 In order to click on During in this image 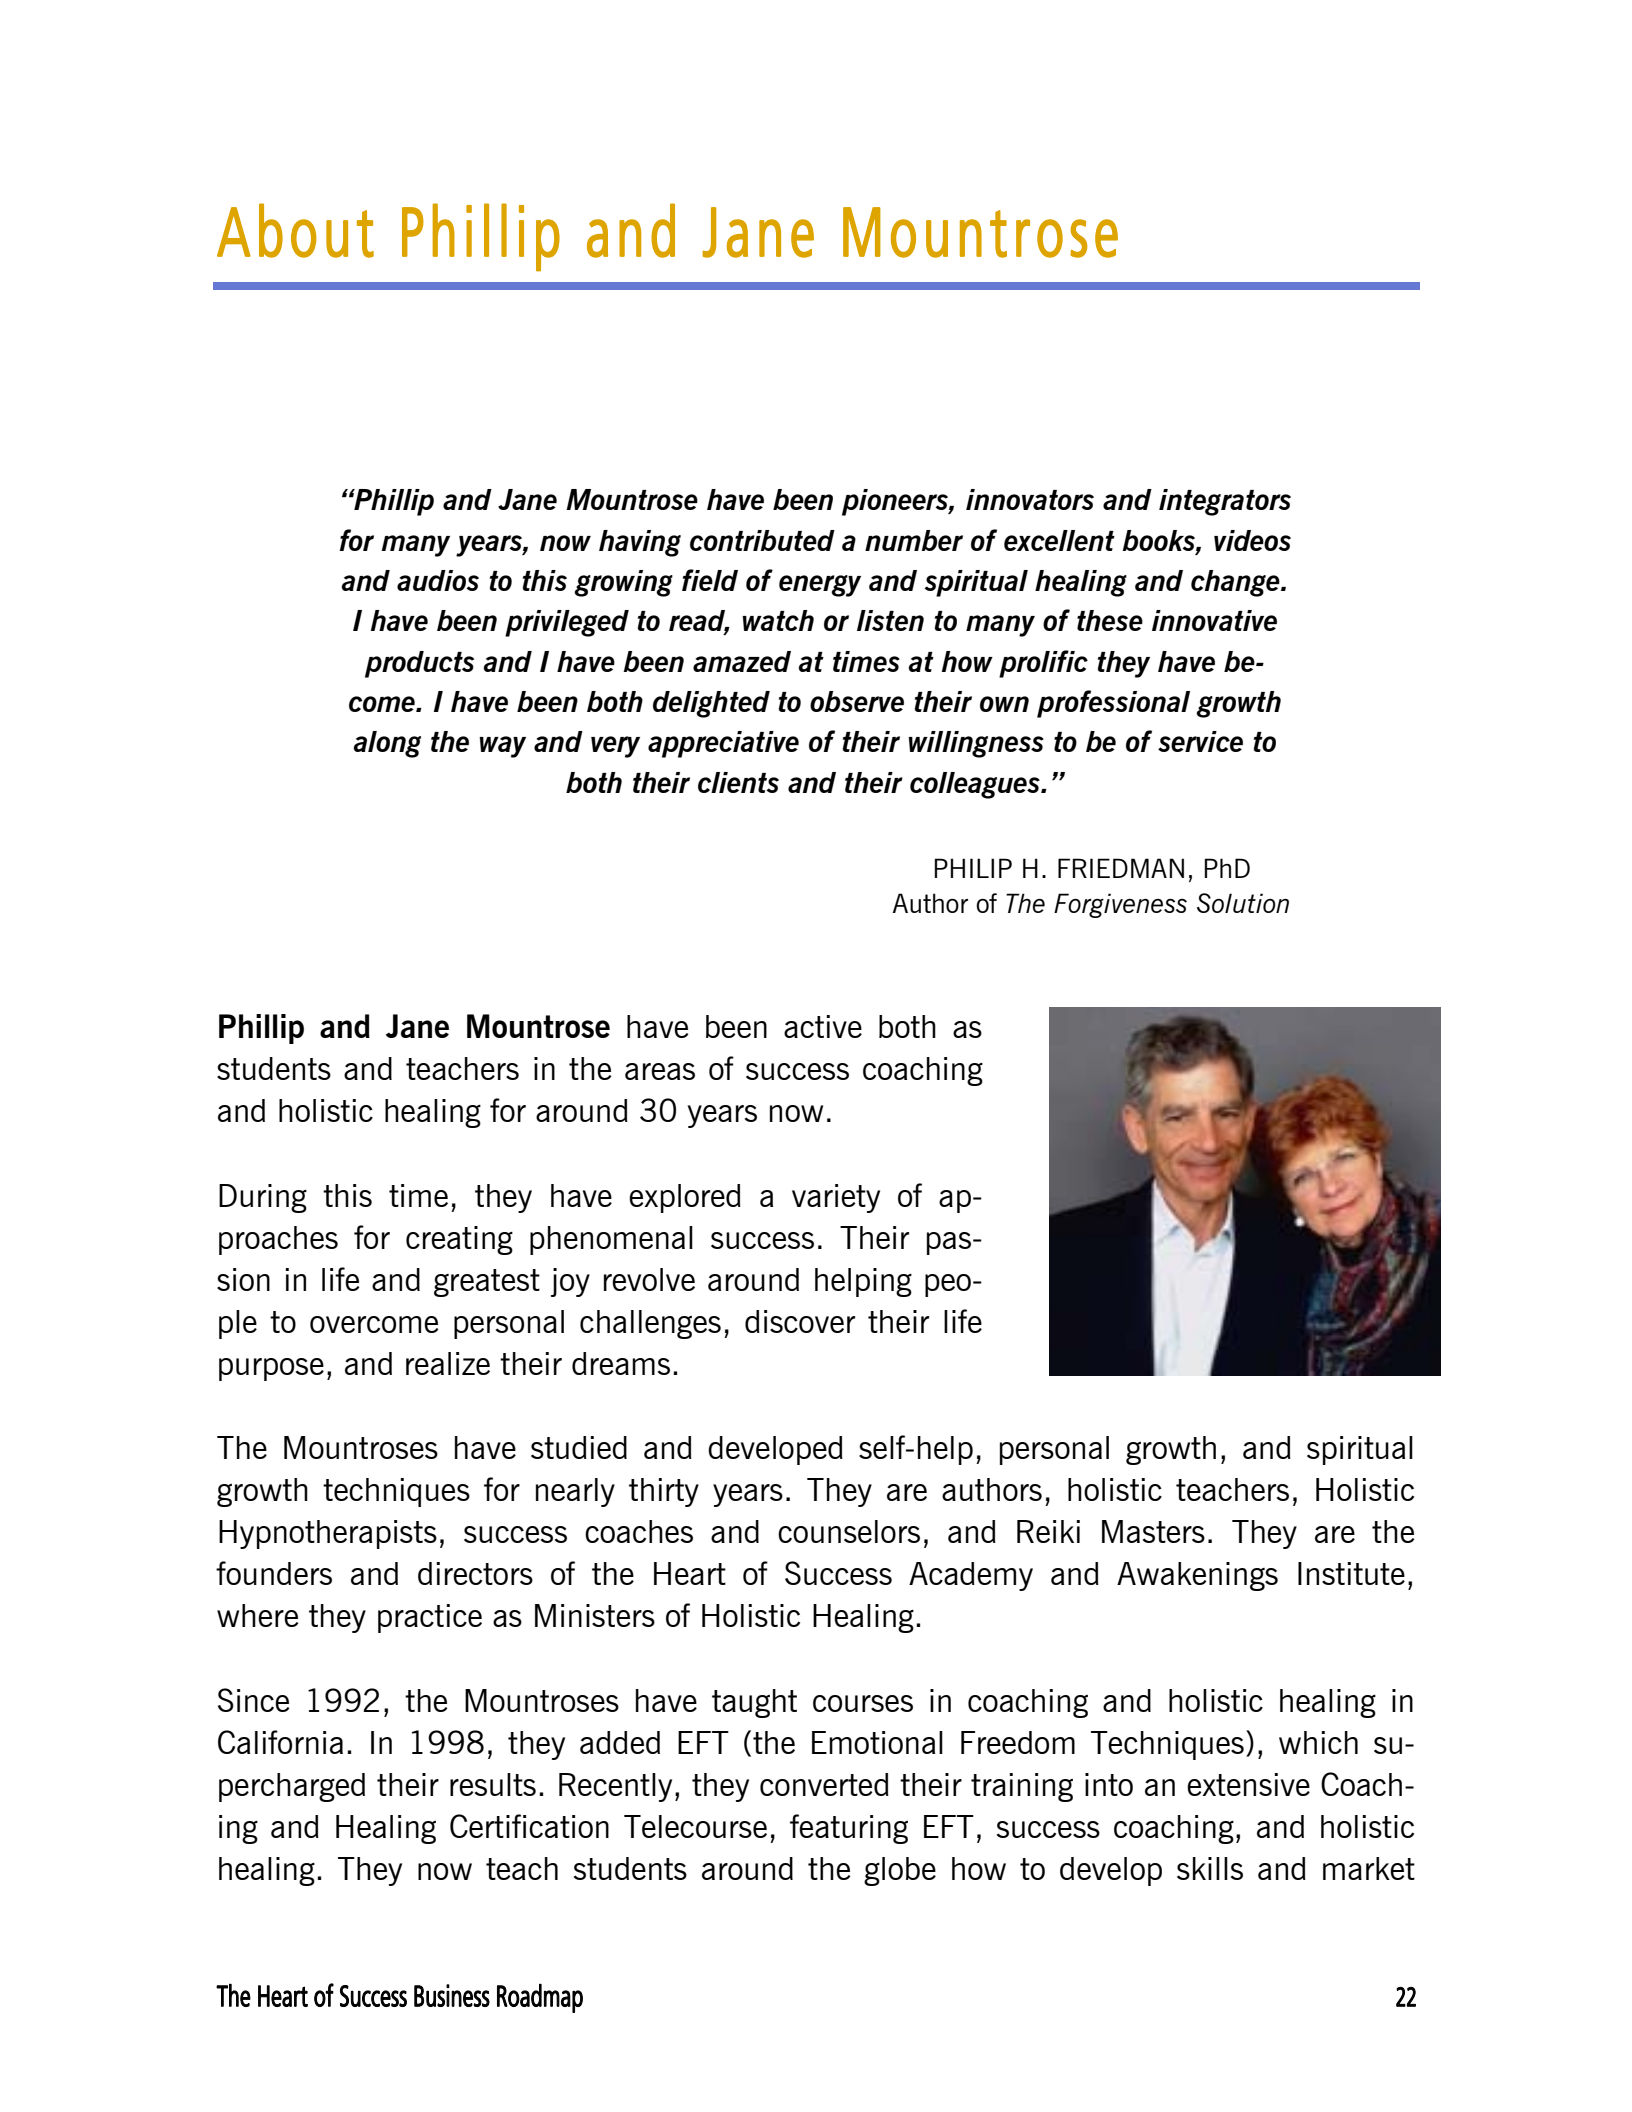, I will do `click(263, 1198)`.
